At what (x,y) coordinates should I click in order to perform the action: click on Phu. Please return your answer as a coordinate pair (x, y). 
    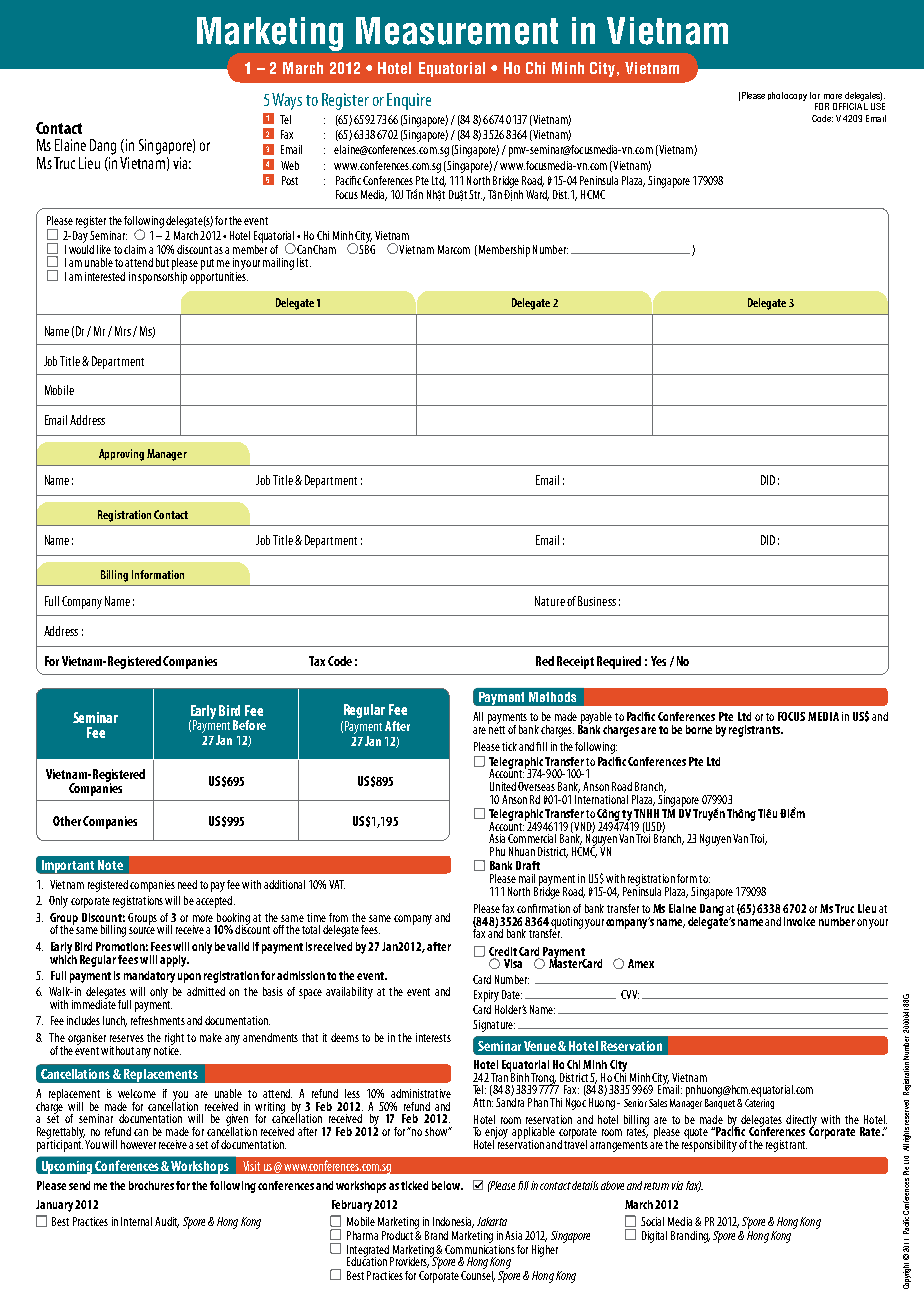
    Looking at the image, I should click on (497, 851).
